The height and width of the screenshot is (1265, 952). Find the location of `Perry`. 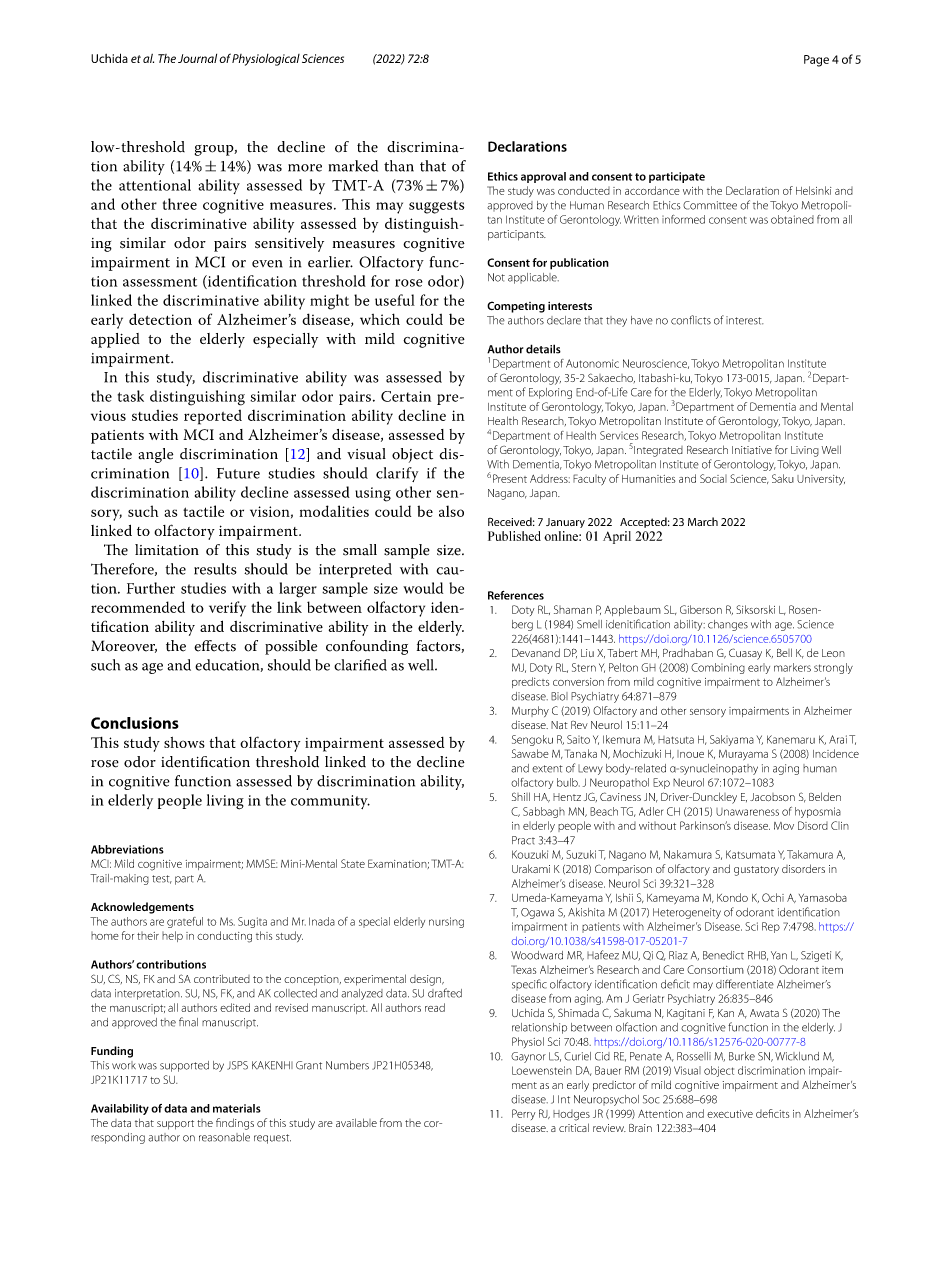

Perry is located at coordinates (523, 1114).
